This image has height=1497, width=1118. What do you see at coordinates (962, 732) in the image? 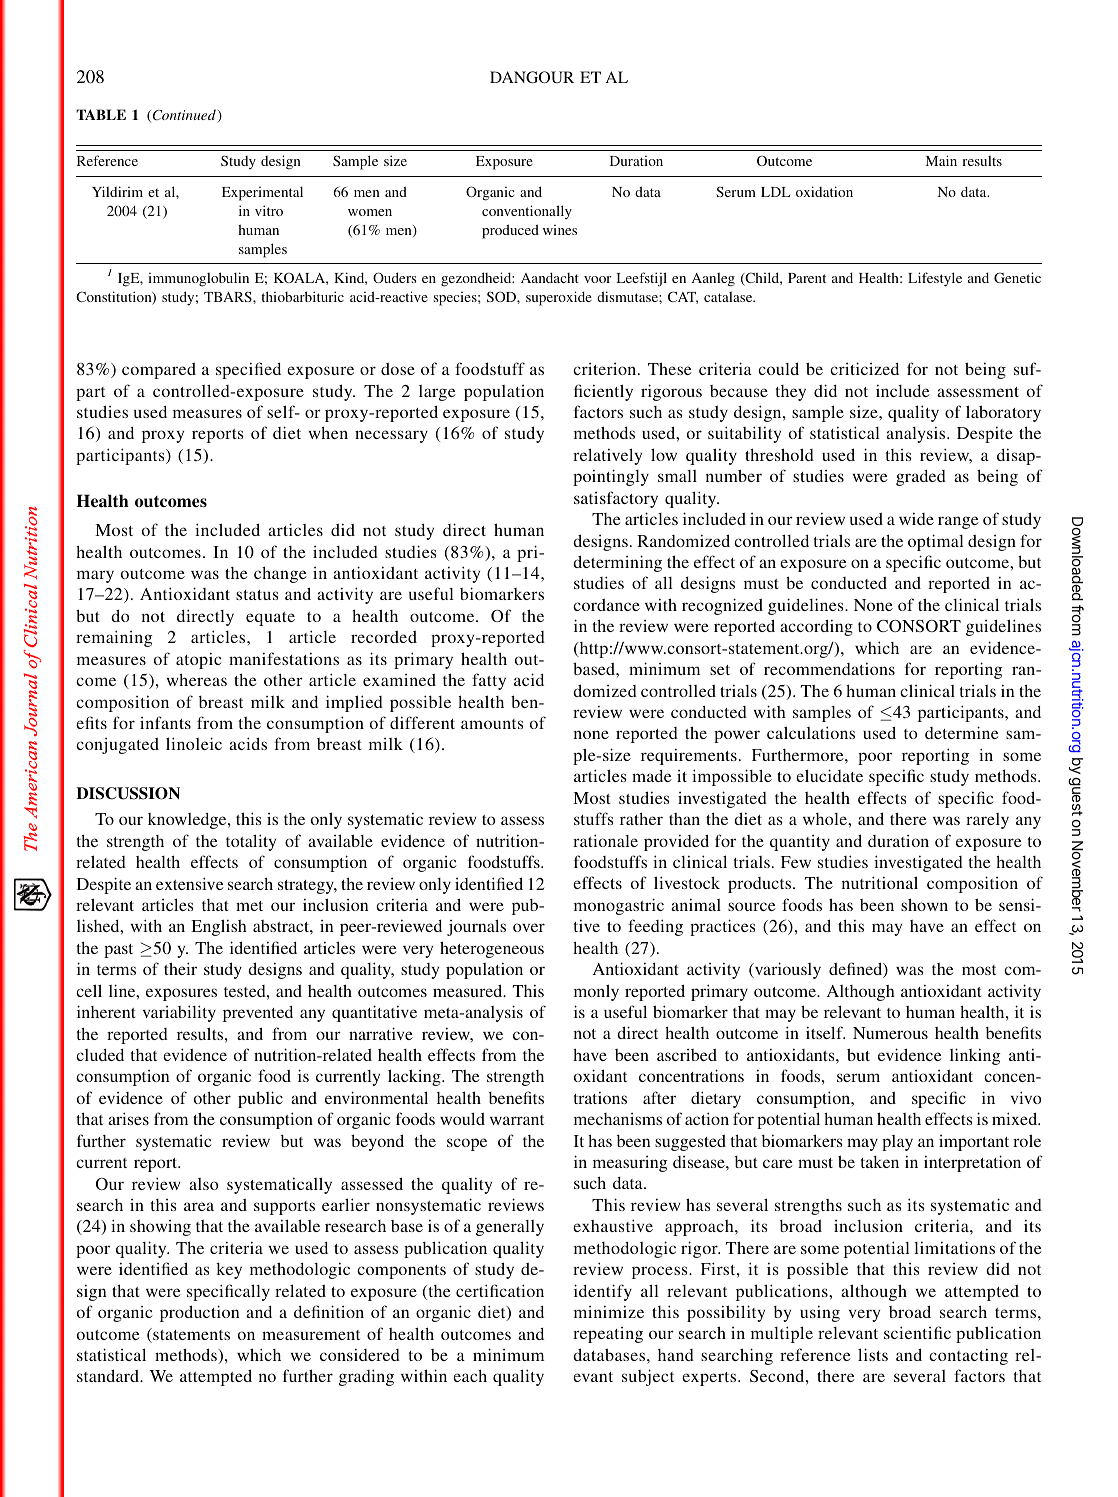
I see `determine` at bounding box center [962, 732].
